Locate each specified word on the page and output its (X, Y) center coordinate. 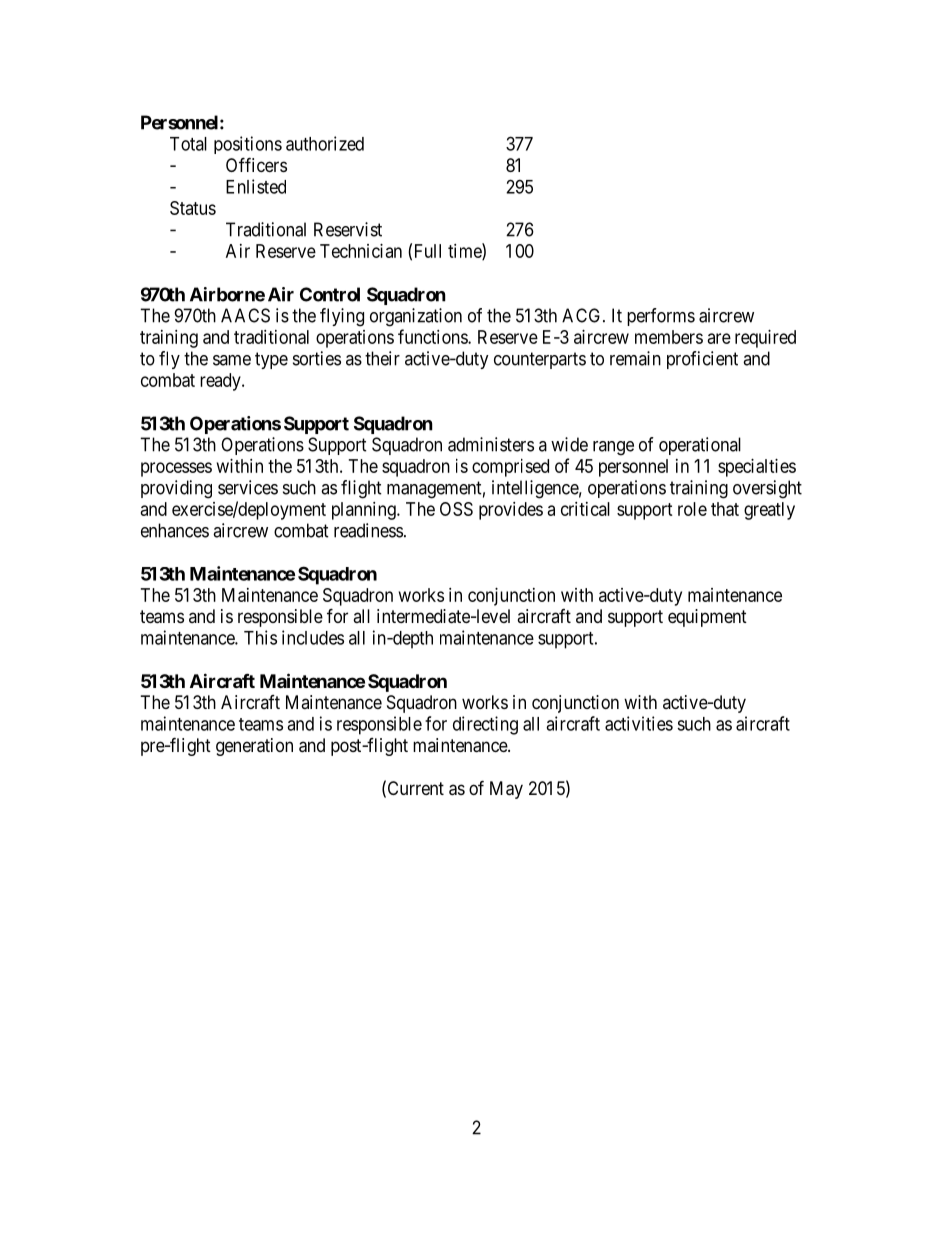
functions (433, 336)
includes (313, 637)
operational (700, 446)
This (260, 637)
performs (661, 317)
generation (254, 747)
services (248, 487)
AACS (245, 315)
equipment (707, 618)
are (719, 338)
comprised (510, 468)
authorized (325, 143)
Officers (256, 164)
